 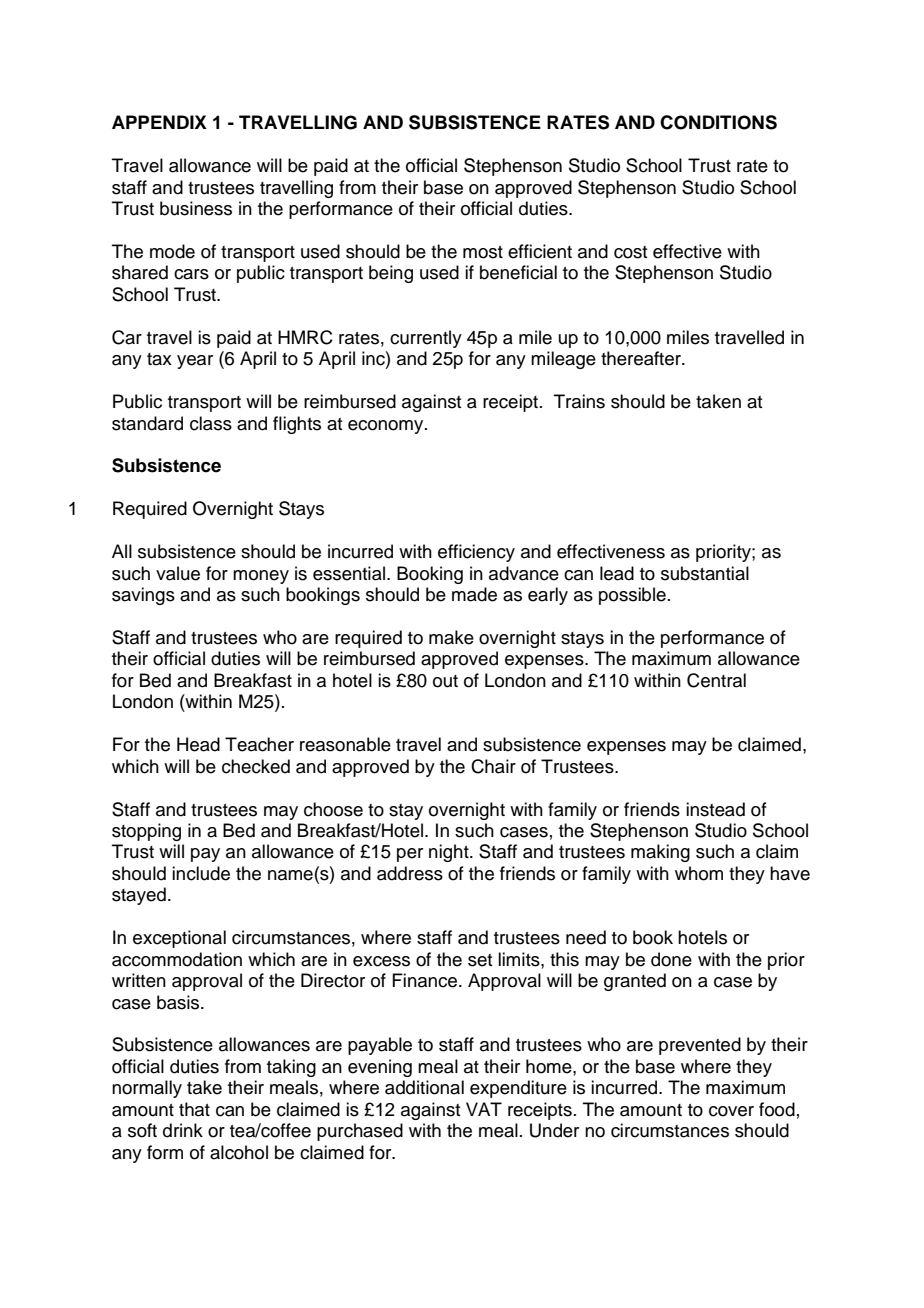 What do you see at coordinates (194, 1109) in the image?
I see `that` at bounding box center [194, 1109].
